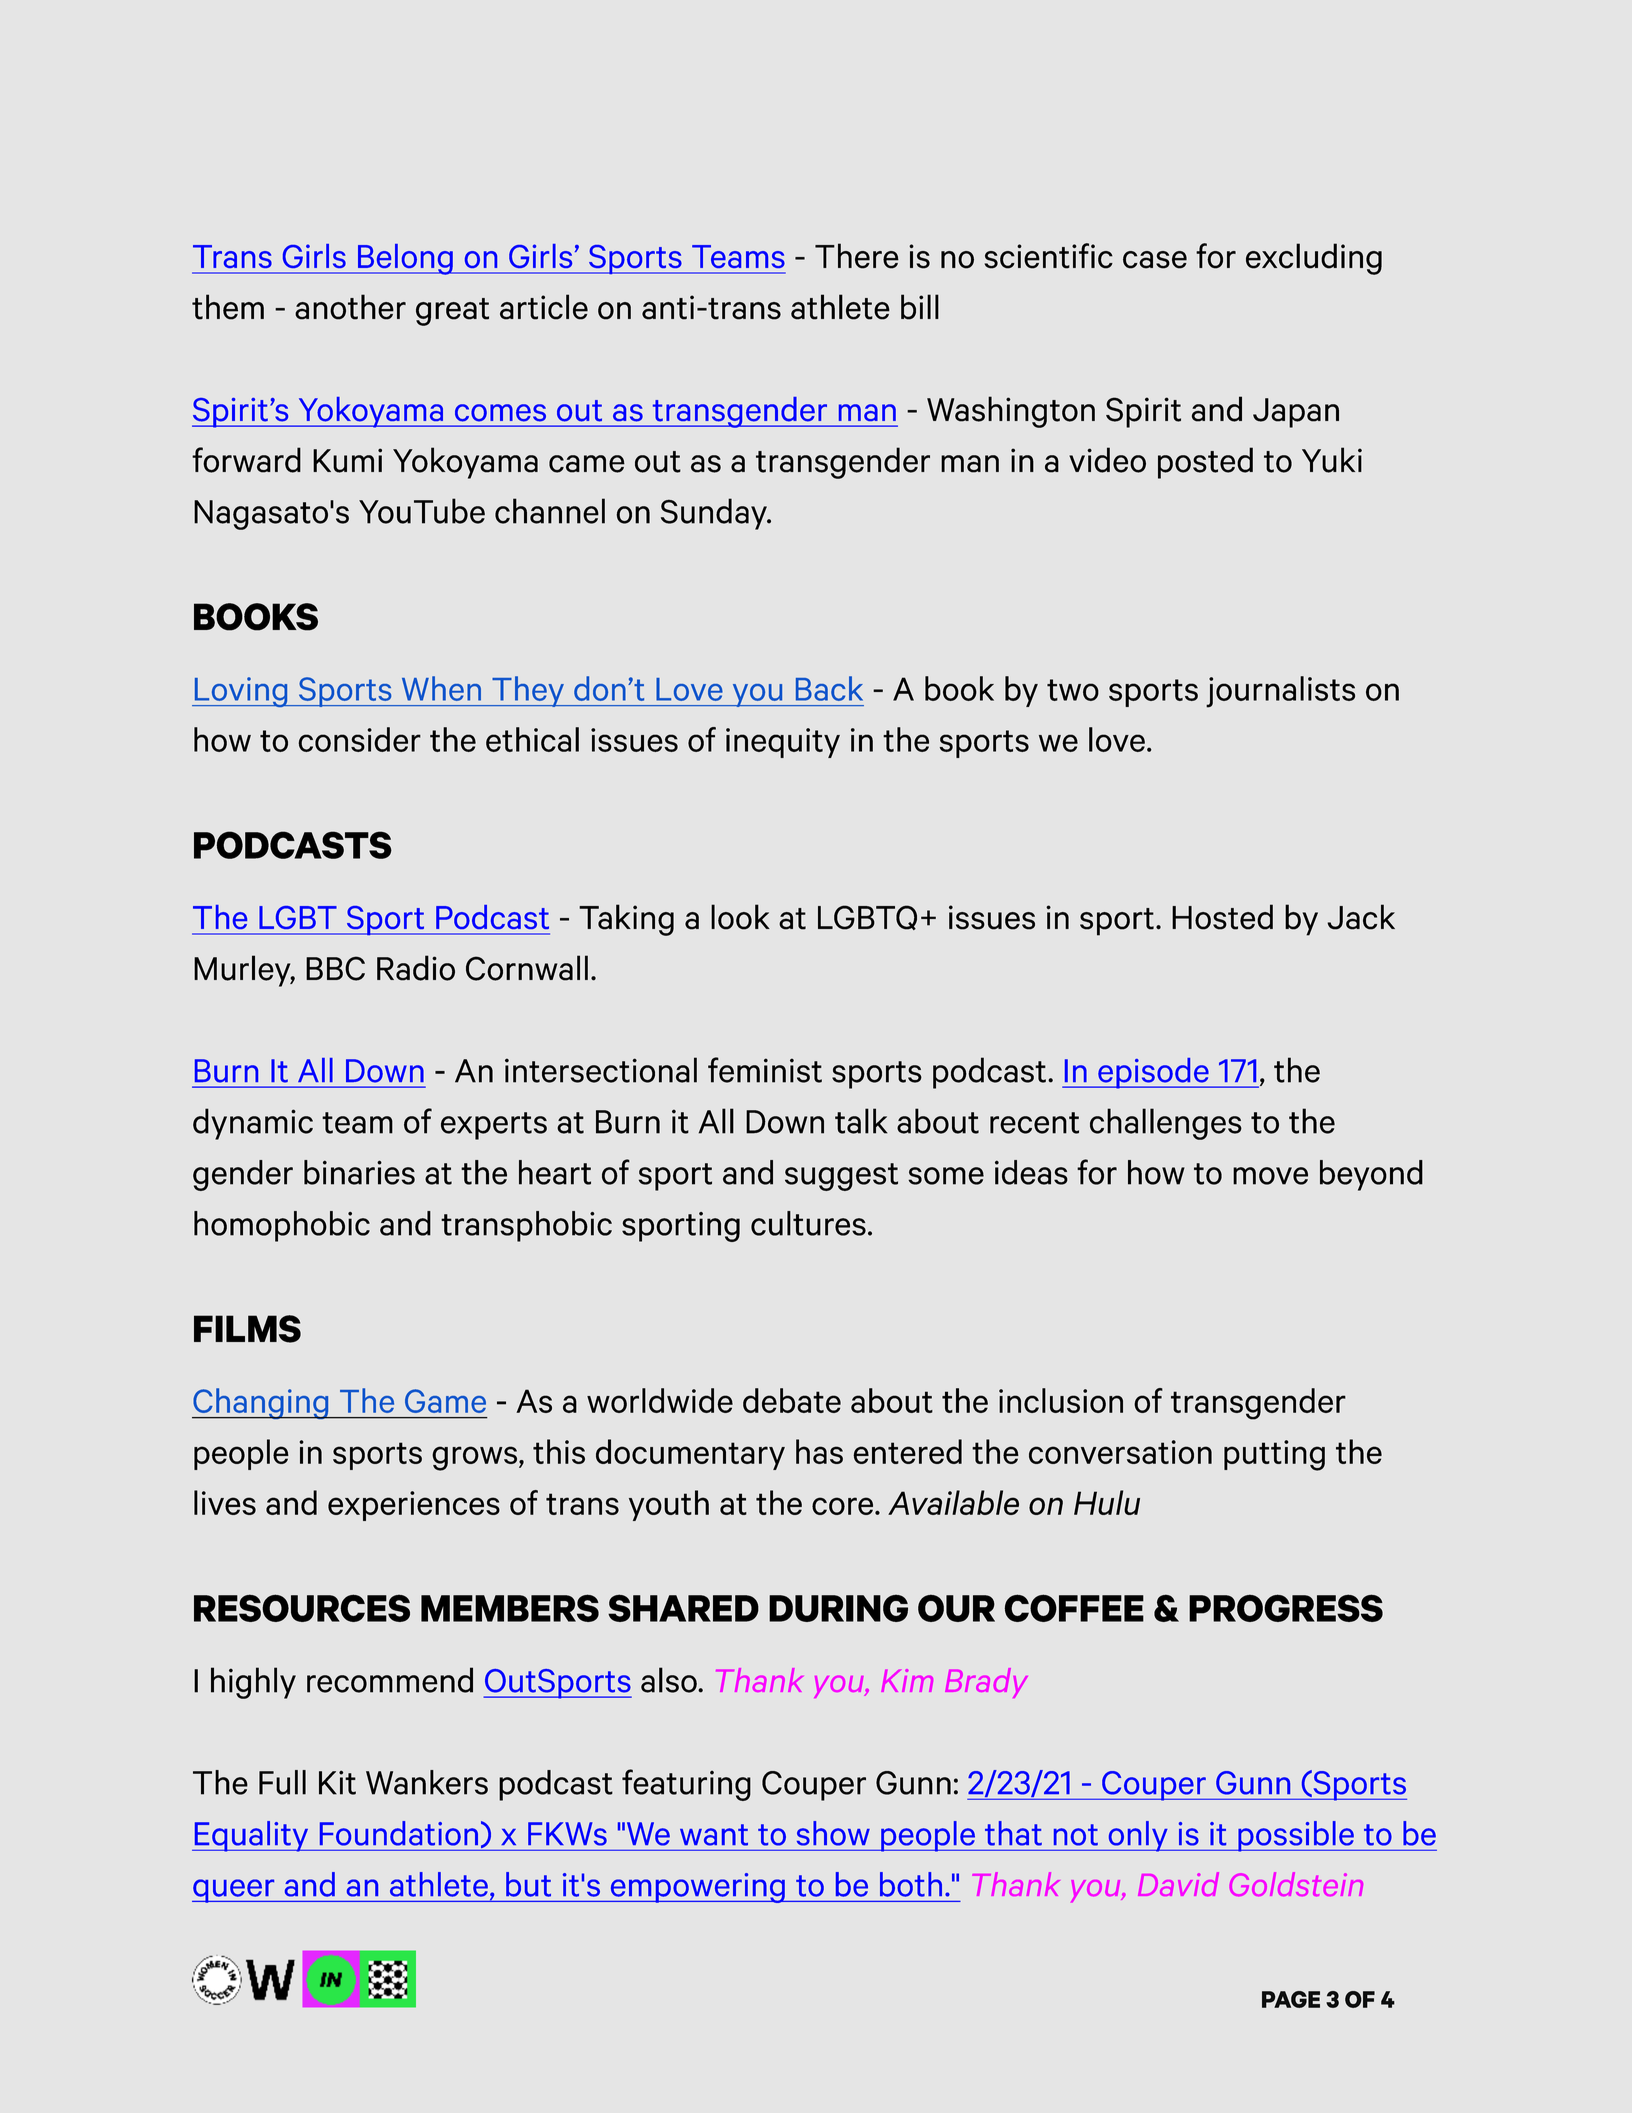 Image resolution: width=1632 pixels, height=2113 pixels. What do you see at coordinates (740, 917) in the screenshot?
I see `look` at bounding box center [740, 917].
